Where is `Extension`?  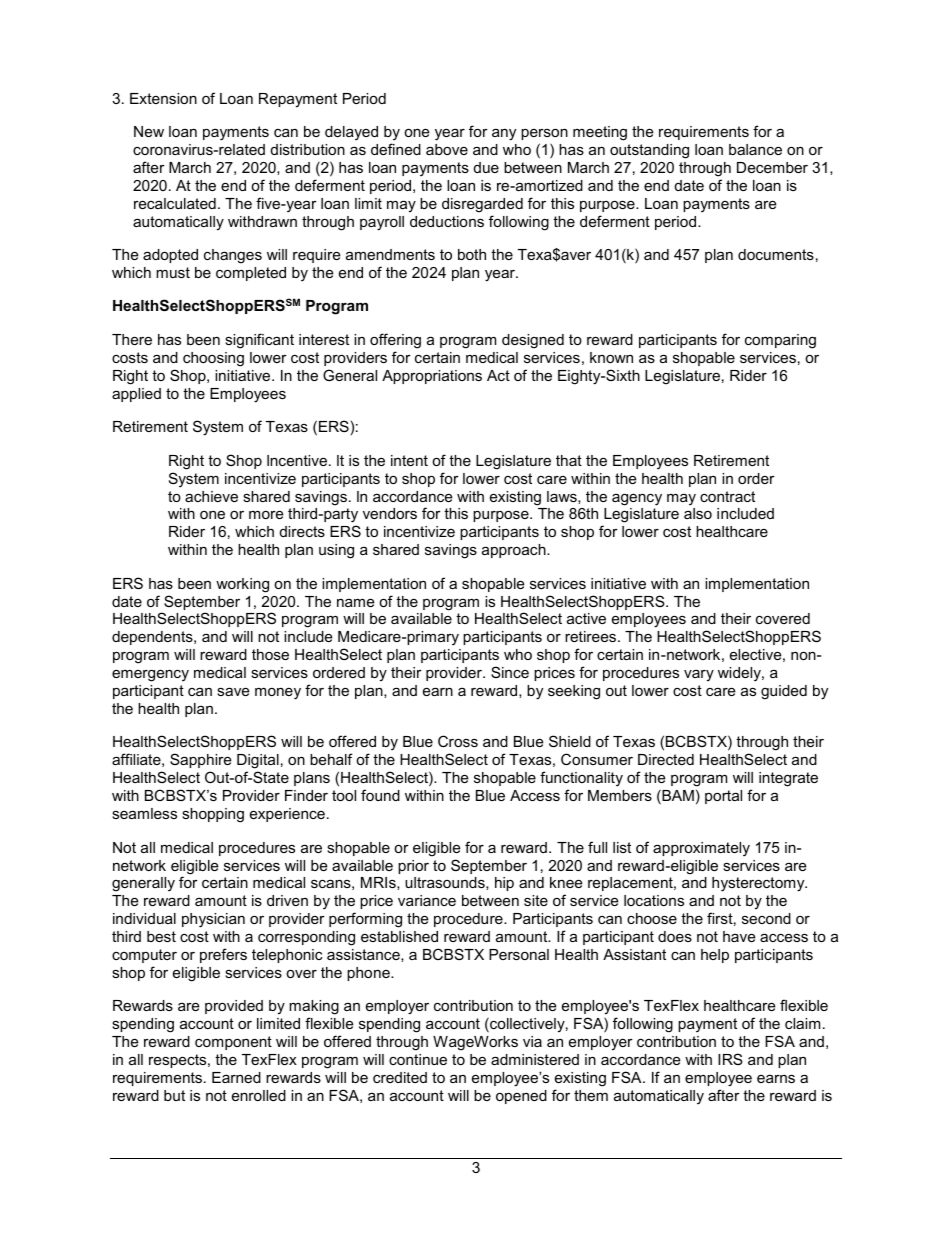 Extension is located at coordinates (163, 98).
